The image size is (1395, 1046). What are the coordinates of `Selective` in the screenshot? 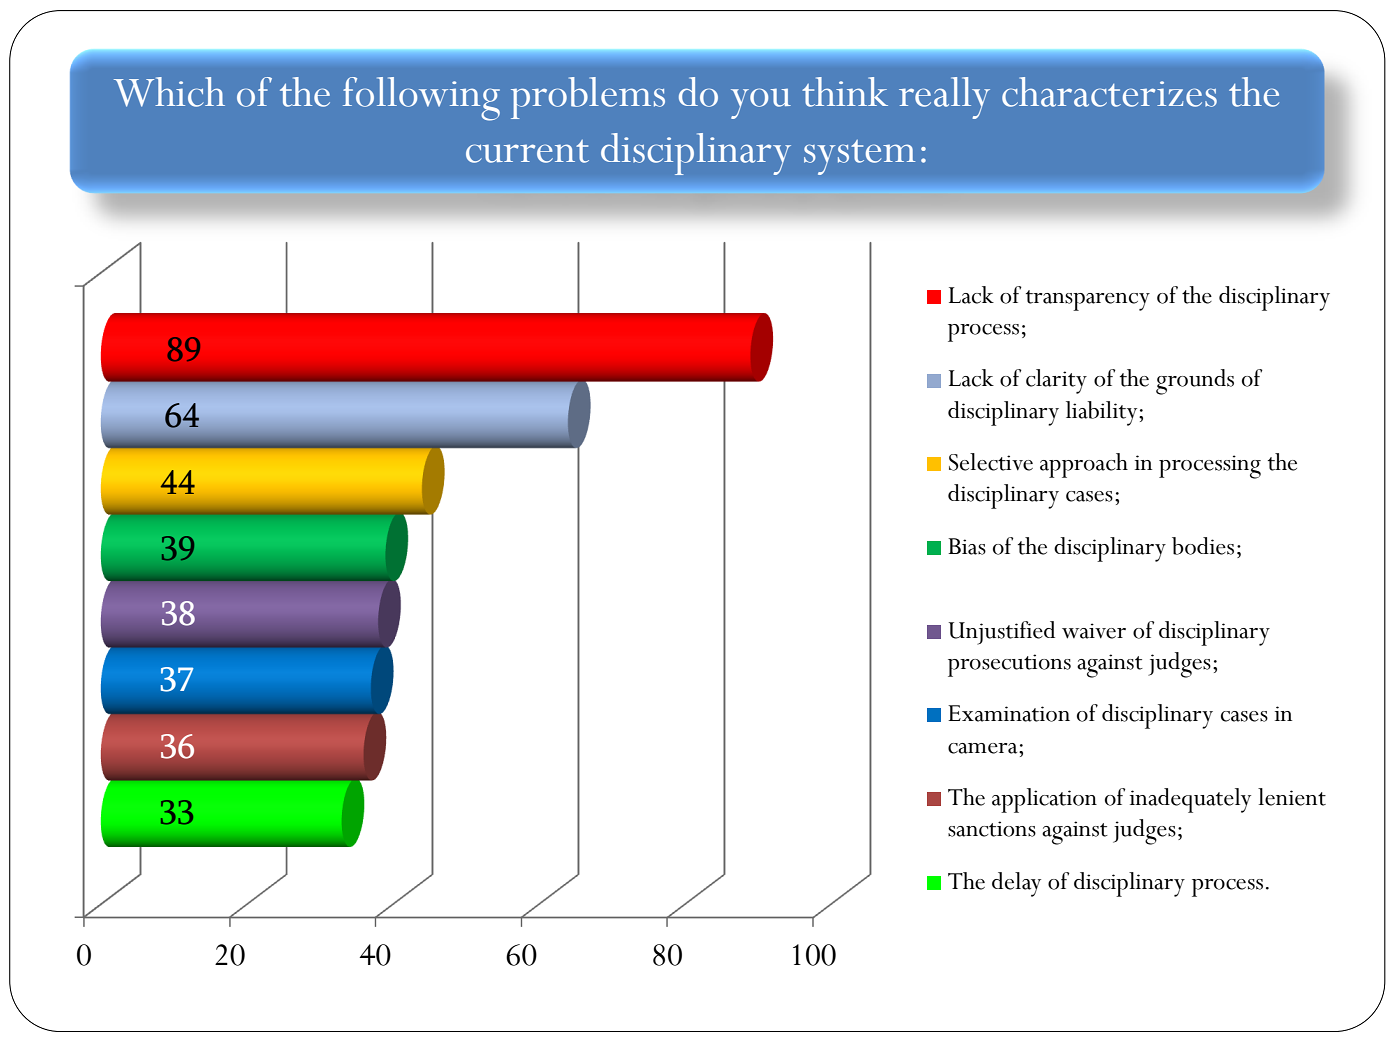 It's located at (991, 462).
